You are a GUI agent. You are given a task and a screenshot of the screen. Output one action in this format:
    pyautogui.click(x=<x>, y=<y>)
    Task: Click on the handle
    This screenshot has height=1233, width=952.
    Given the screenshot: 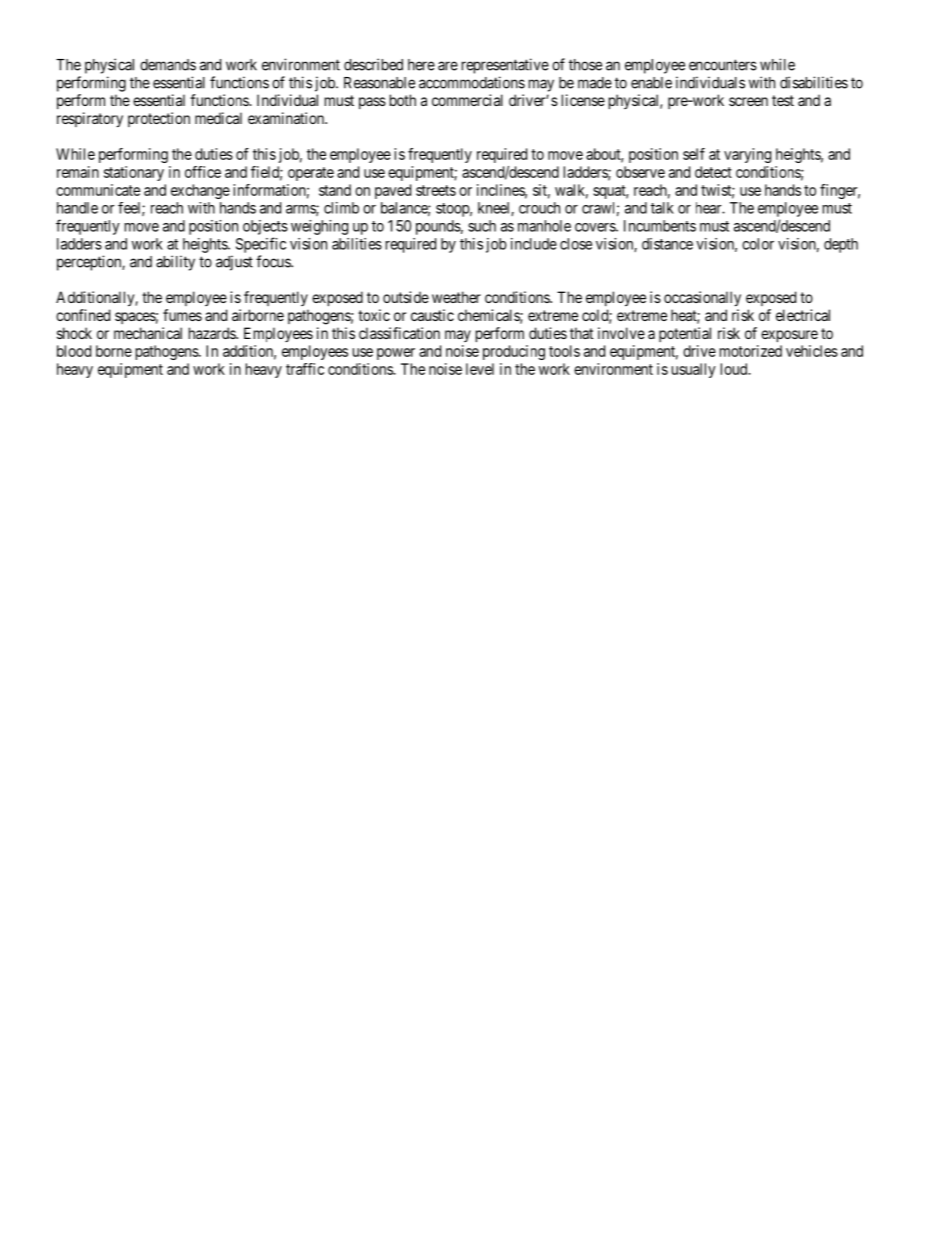 What is the action you would take?
    pyautogui.click(x=77, y=208)
